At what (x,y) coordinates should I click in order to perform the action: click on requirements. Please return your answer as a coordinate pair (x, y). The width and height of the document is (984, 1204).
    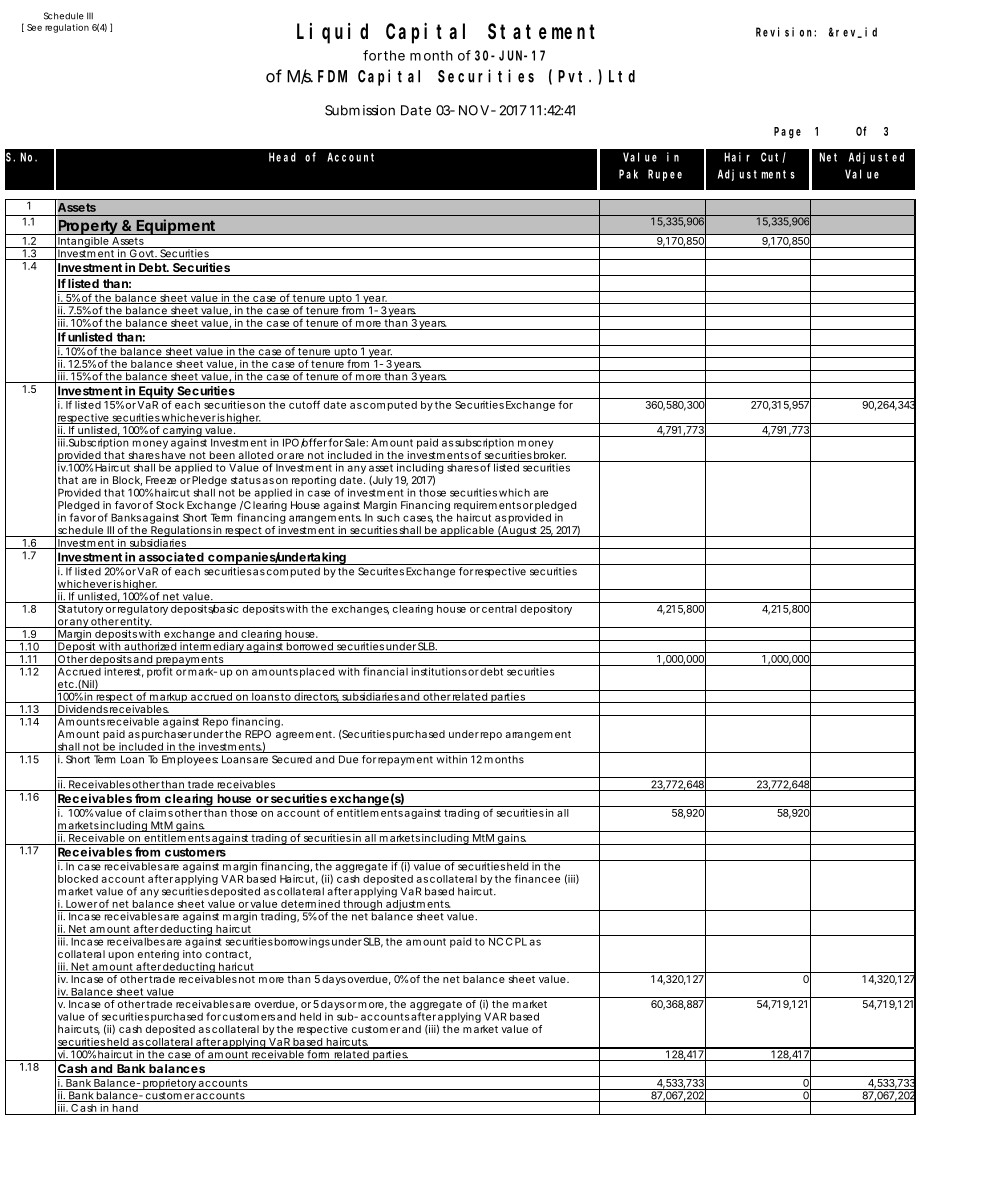
    Looking at the image, I should click on (487, 507).
